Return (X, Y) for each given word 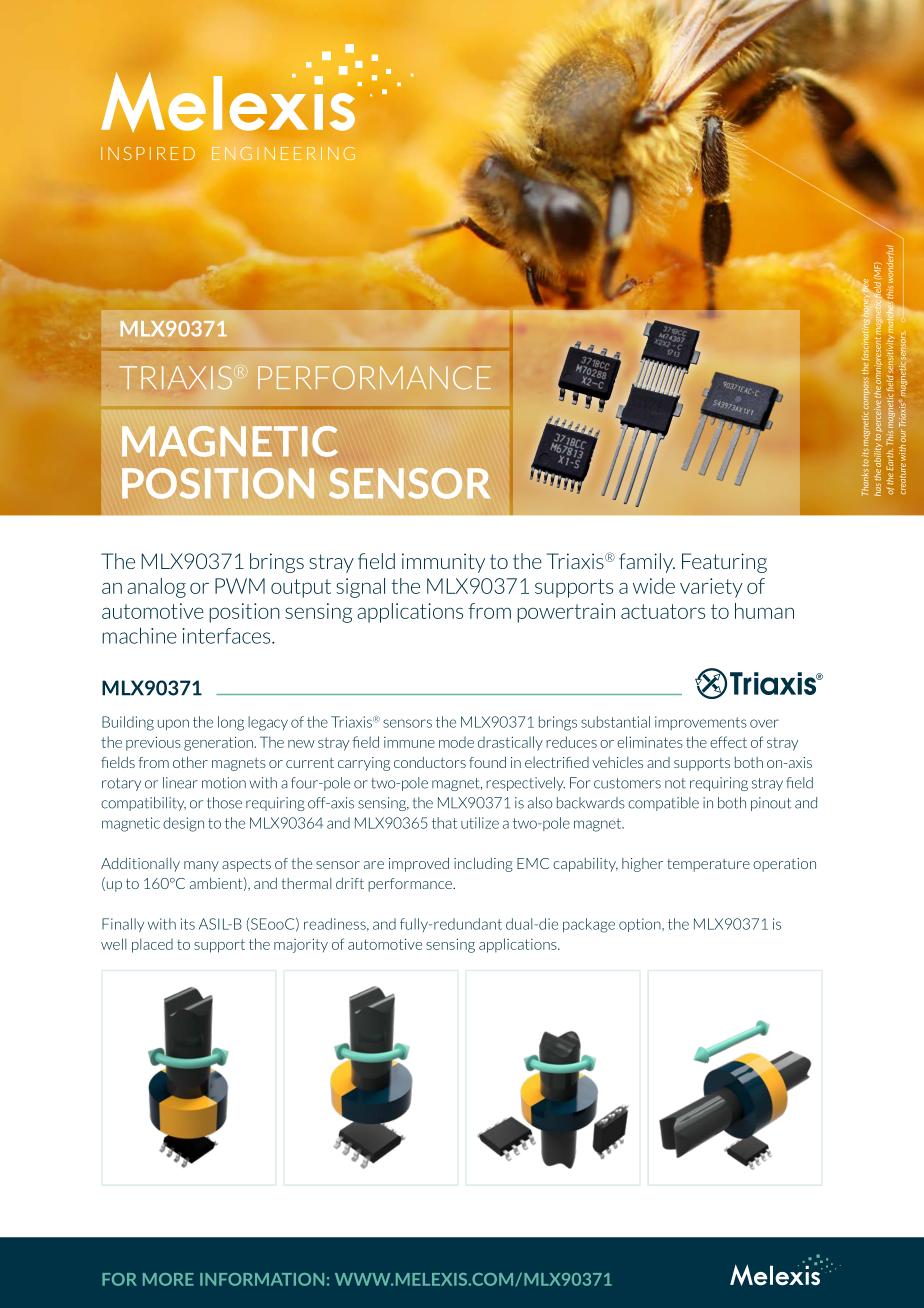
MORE (168, 1279)
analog (156, 588)
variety (711, 588)
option (641, 925)
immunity (443, 563)
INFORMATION (262, 1279)
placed (152, 945)
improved (419, 864)
